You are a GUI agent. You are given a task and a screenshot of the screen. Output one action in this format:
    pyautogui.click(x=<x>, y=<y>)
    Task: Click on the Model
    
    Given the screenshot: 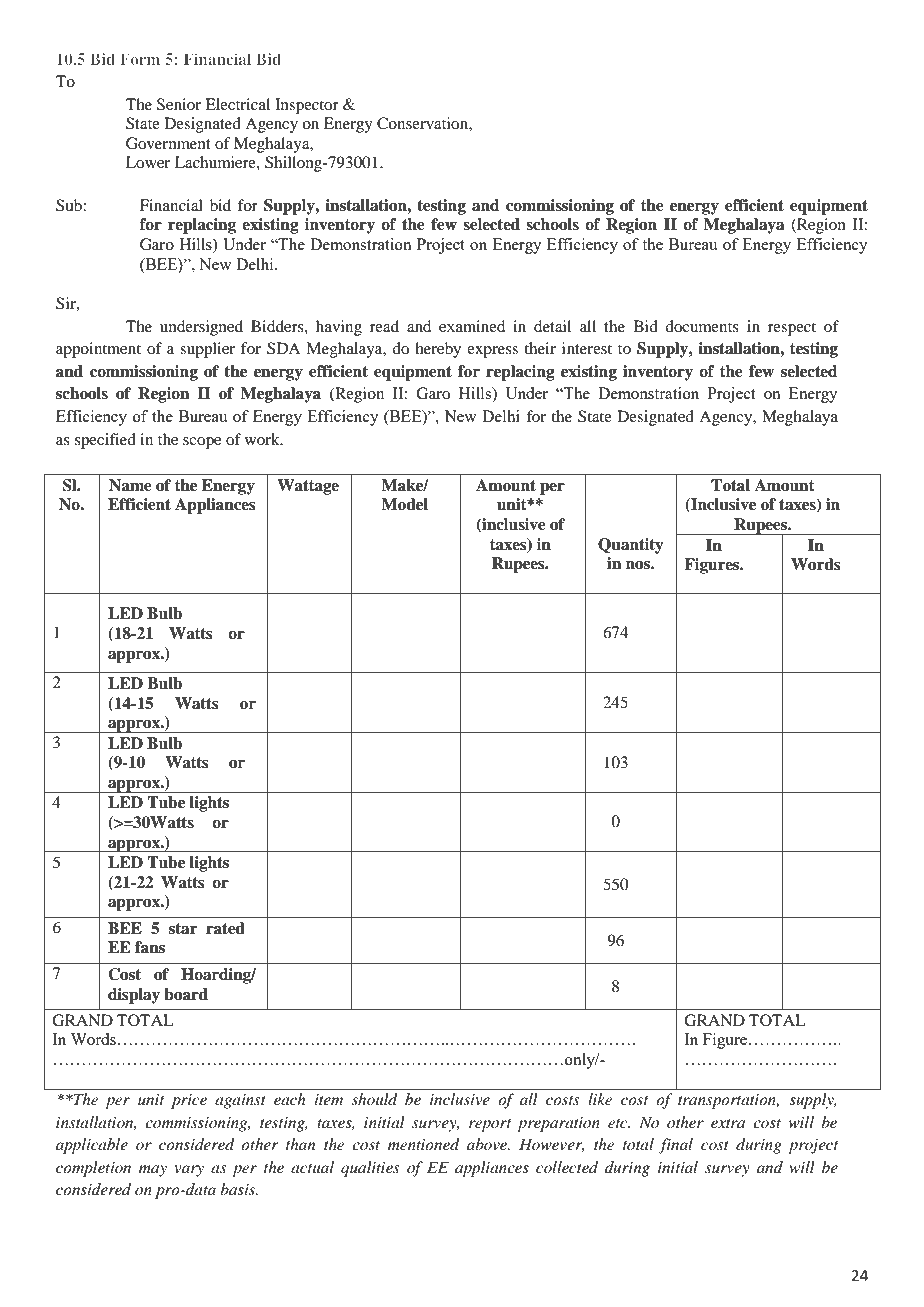 What is the action you would take?
    pyautogui.click(x=404, y=504)
